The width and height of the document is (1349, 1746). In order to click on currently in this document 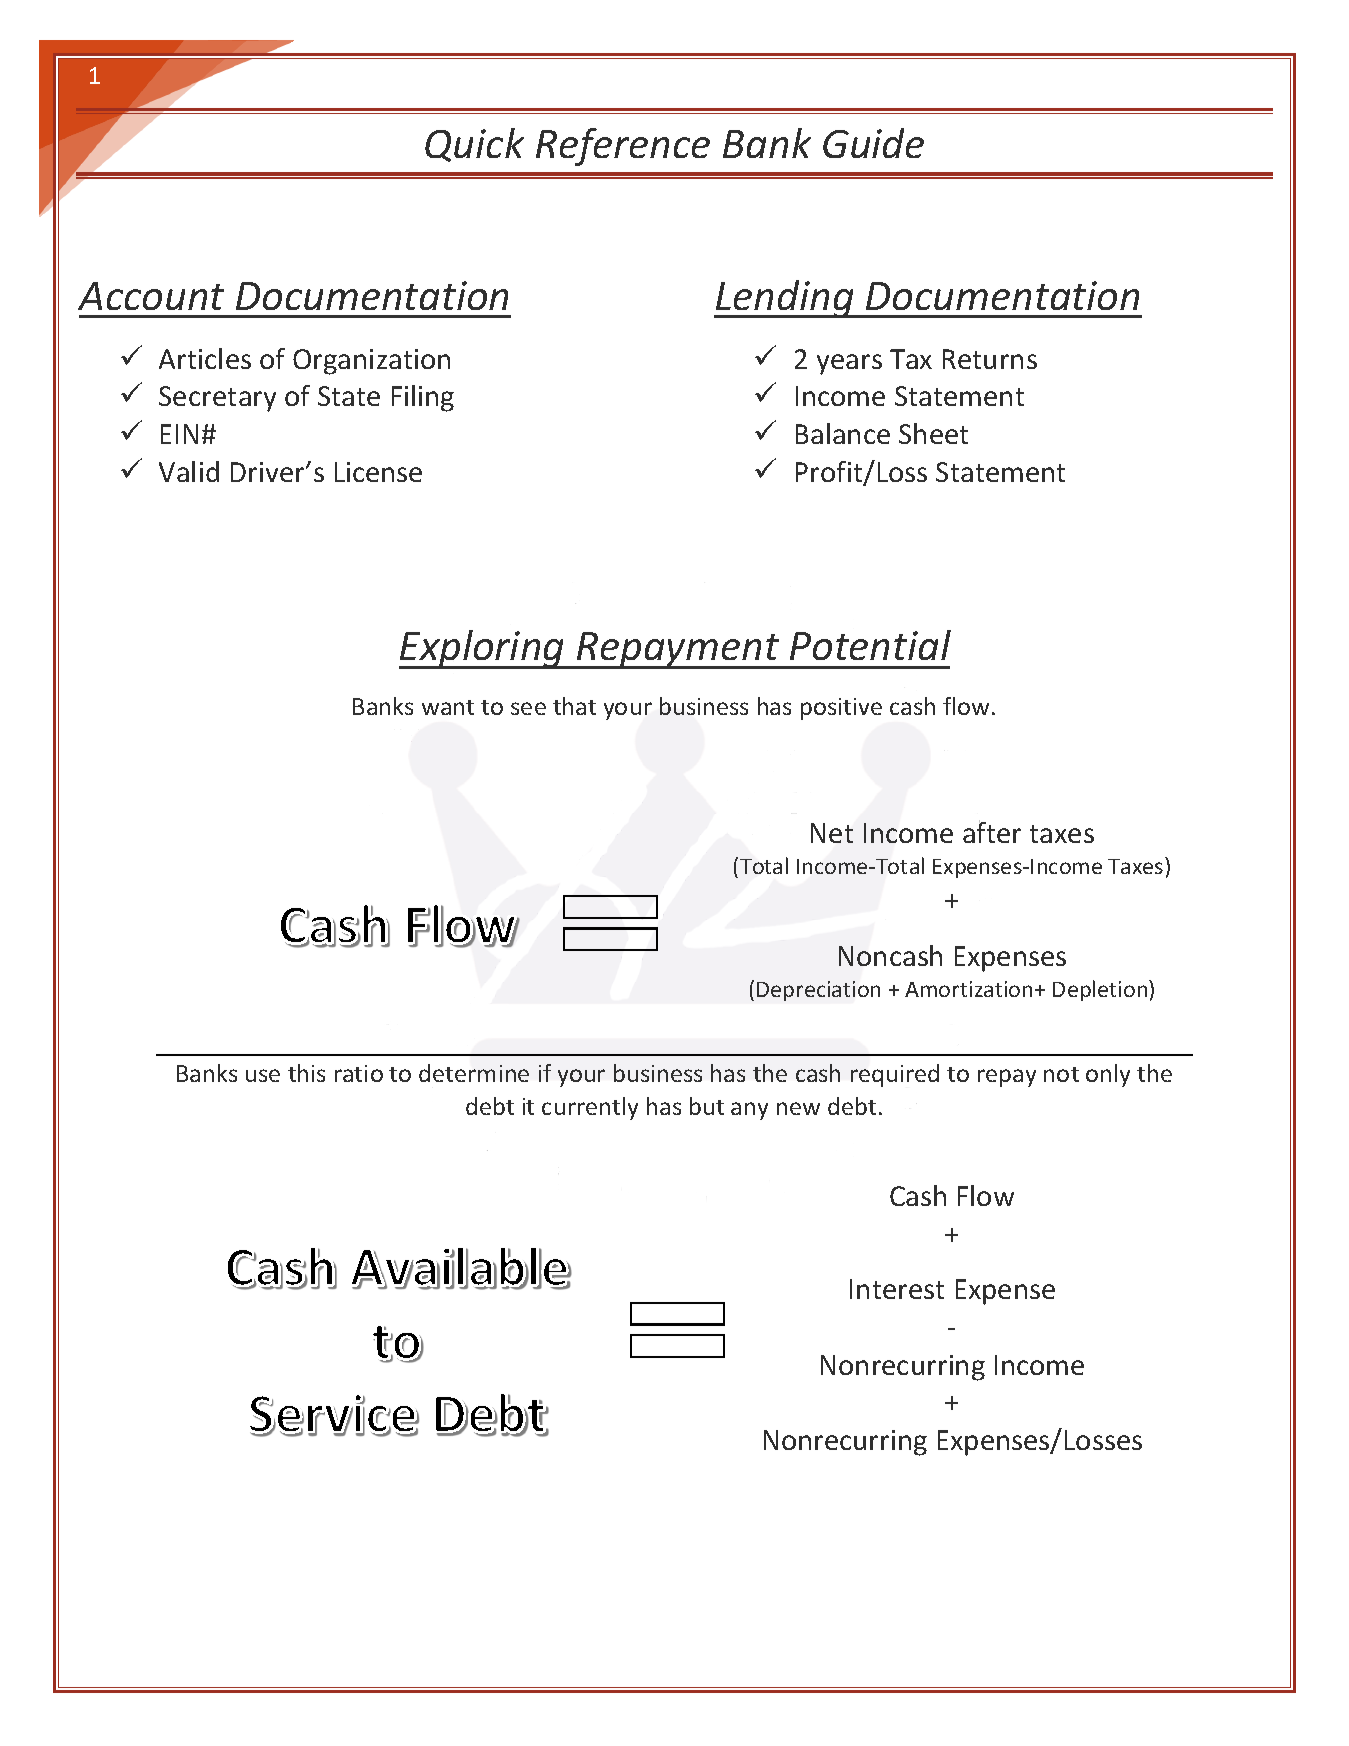, I will do `click(590, 1108)`.
